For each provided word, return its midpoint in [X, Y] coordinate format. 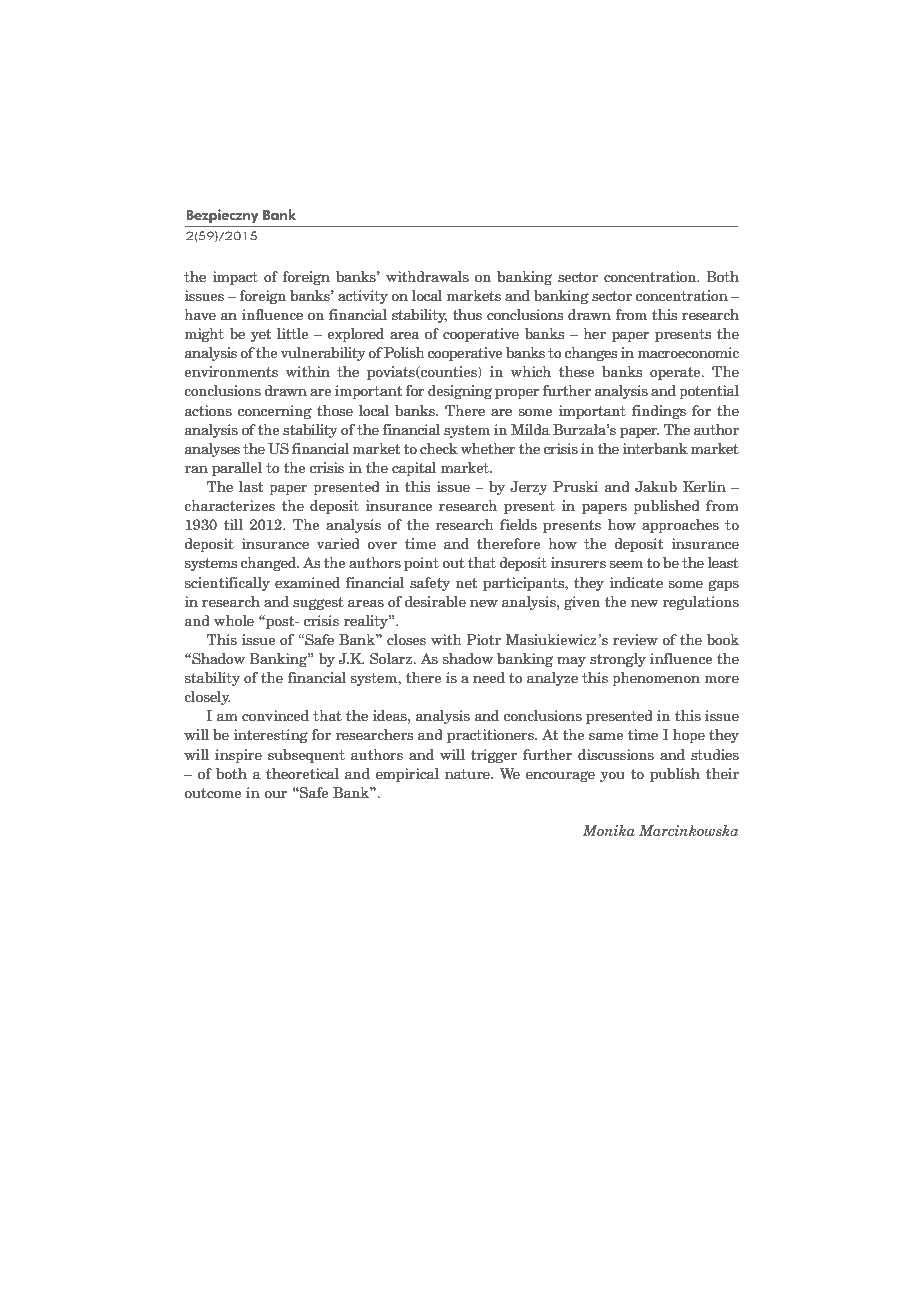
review [635, 640]
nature [468, 774]
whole [234, 621]
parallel [237, 469]
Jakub [656, 487]
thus [467, 315]
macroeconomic [688, 353]
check [439, 449]
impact [235, 278]
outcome [213, 793]
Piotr [484, 640]
